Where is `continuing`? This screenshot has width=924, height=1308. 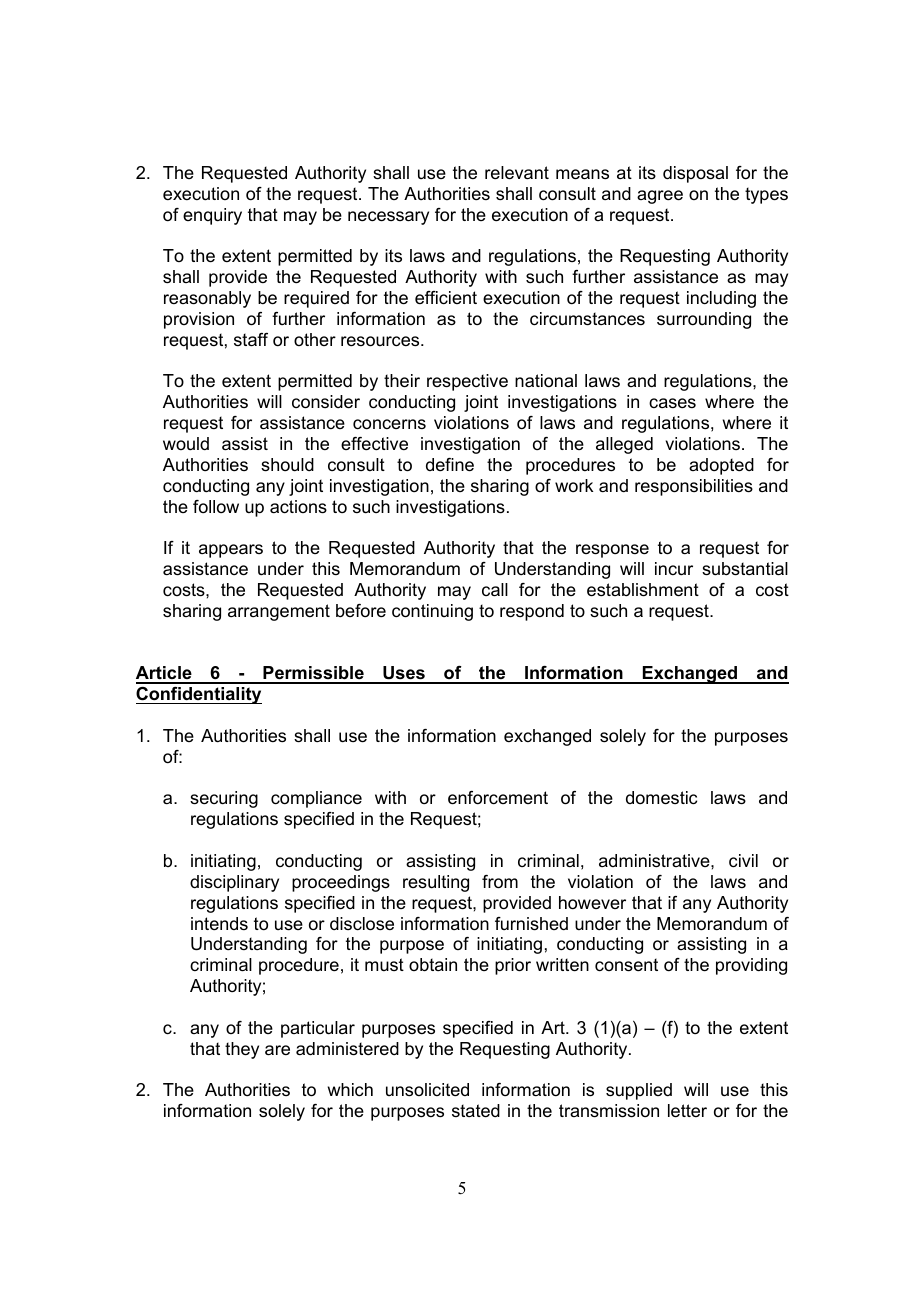 continuing is located at coordinates (432, 612).
